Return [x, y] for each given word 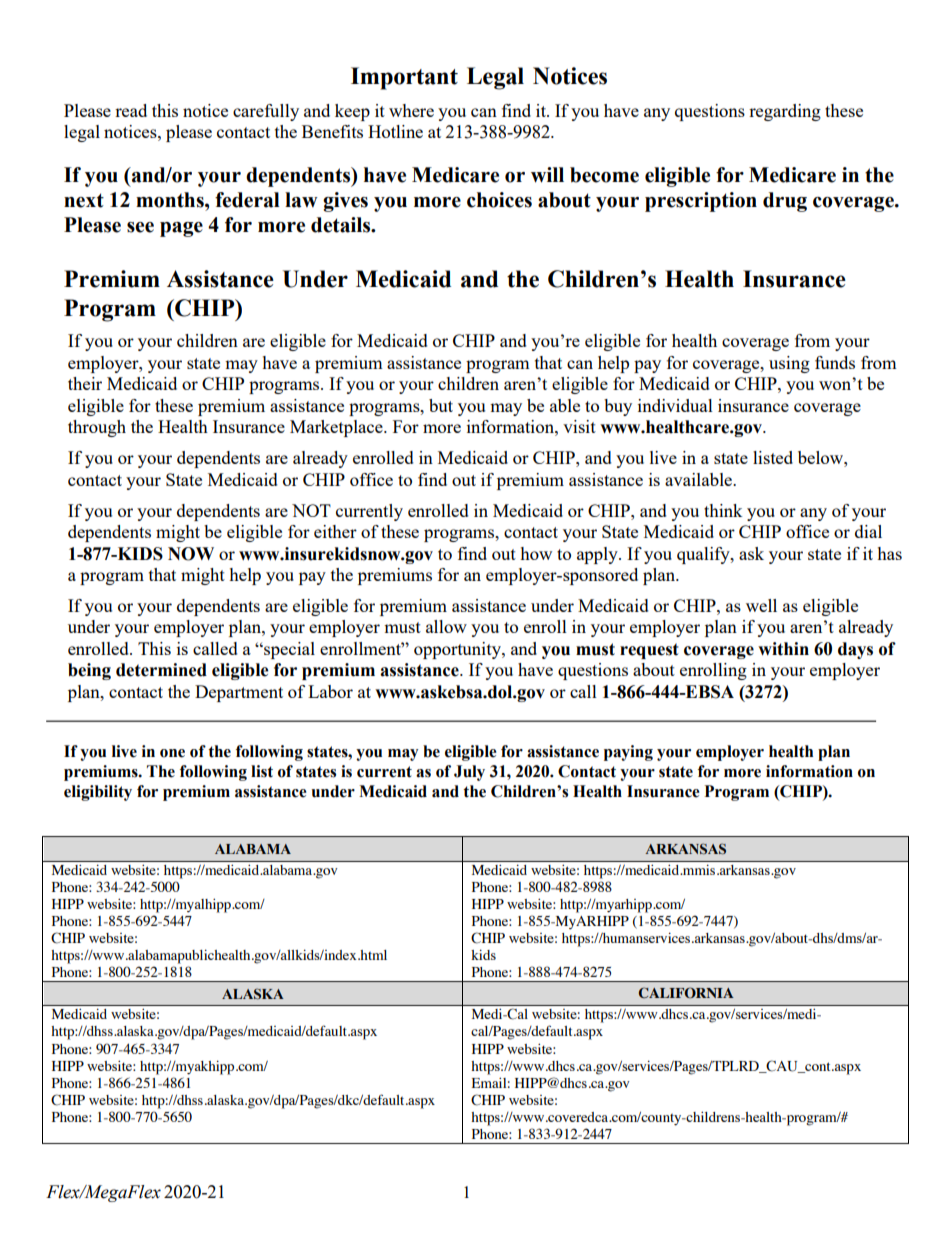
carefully [266, 112]
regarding [785, 112]
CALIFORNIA [686, 993]
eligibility [98, 793]
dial [868, 531]
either [335, 531]
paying [628, 753]
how [536, 553]
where [411, 110]
